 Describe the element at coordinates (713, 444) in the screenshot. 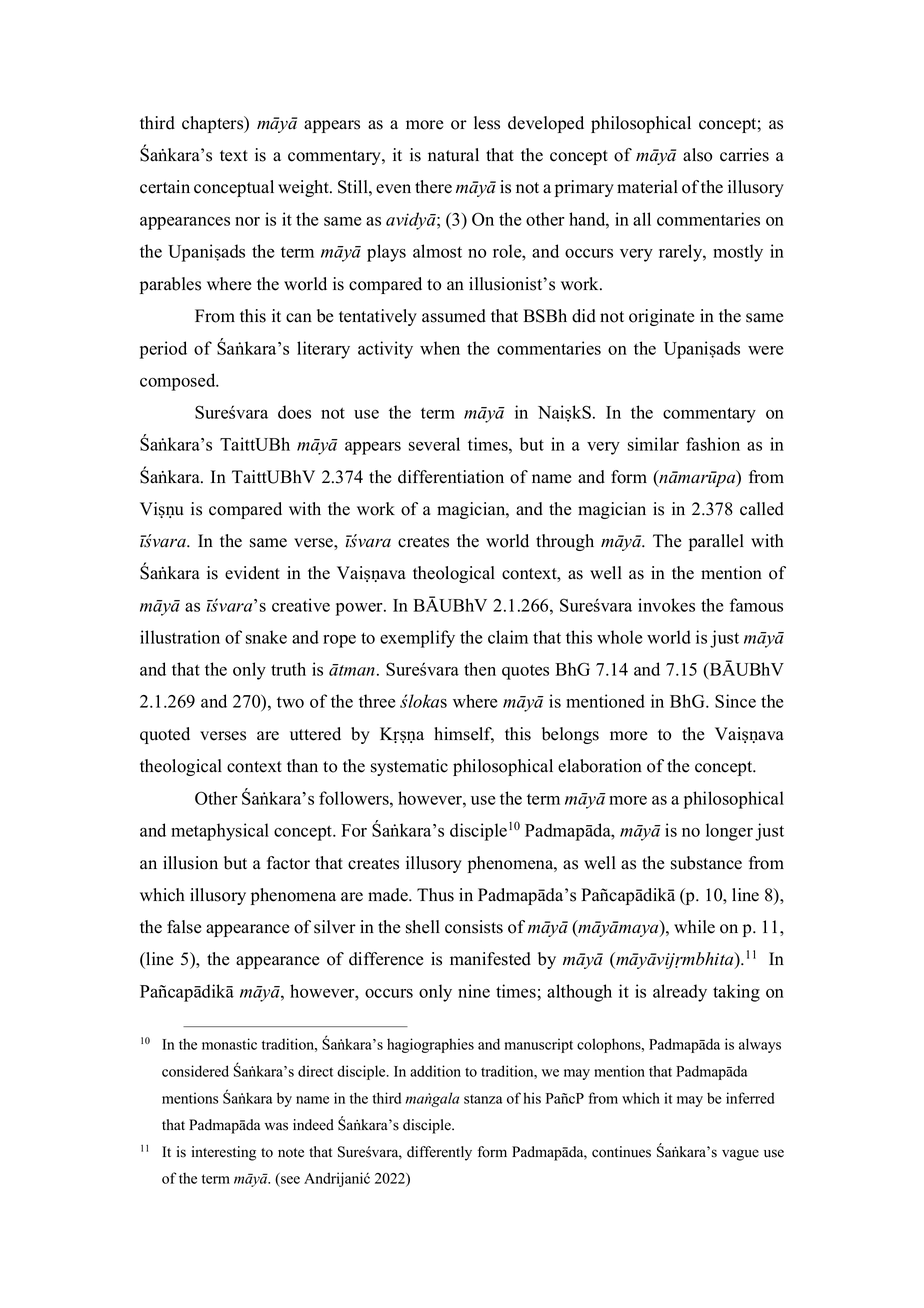

I see `fashion` at that location.
